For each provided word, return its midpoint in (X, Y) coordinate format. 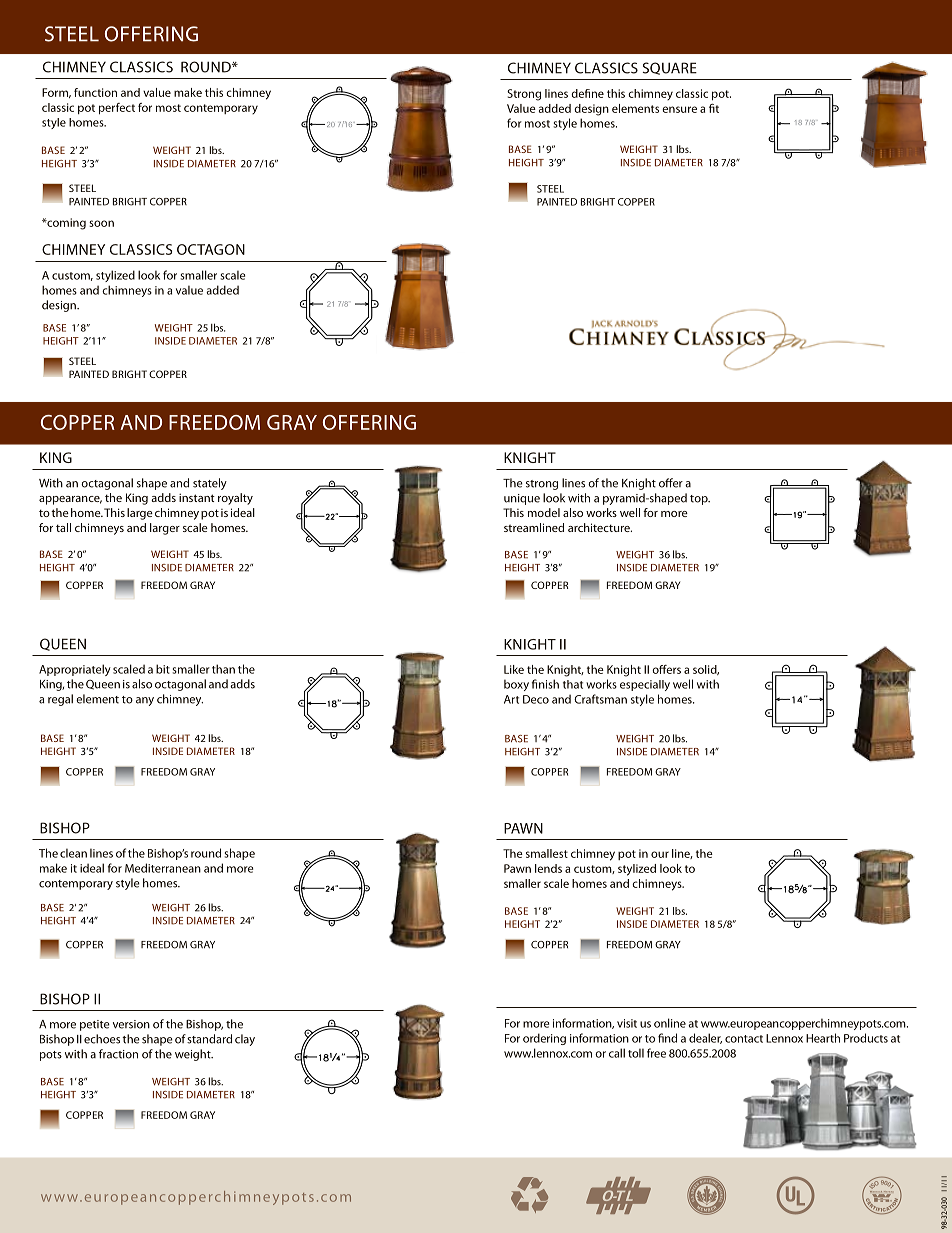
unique (522, 499)
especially (645, 685)
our (660, 854)
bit (163, 669)
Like (514, 669)
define (587, 93)
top (700, 500)
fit (714, 108)
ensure (679, 109)
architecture (600, 527)
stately (210, 484)
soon (101, 223)
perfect (117, 109)
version (131, 1024)
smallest (547, 853)
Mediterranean (163, 868)
